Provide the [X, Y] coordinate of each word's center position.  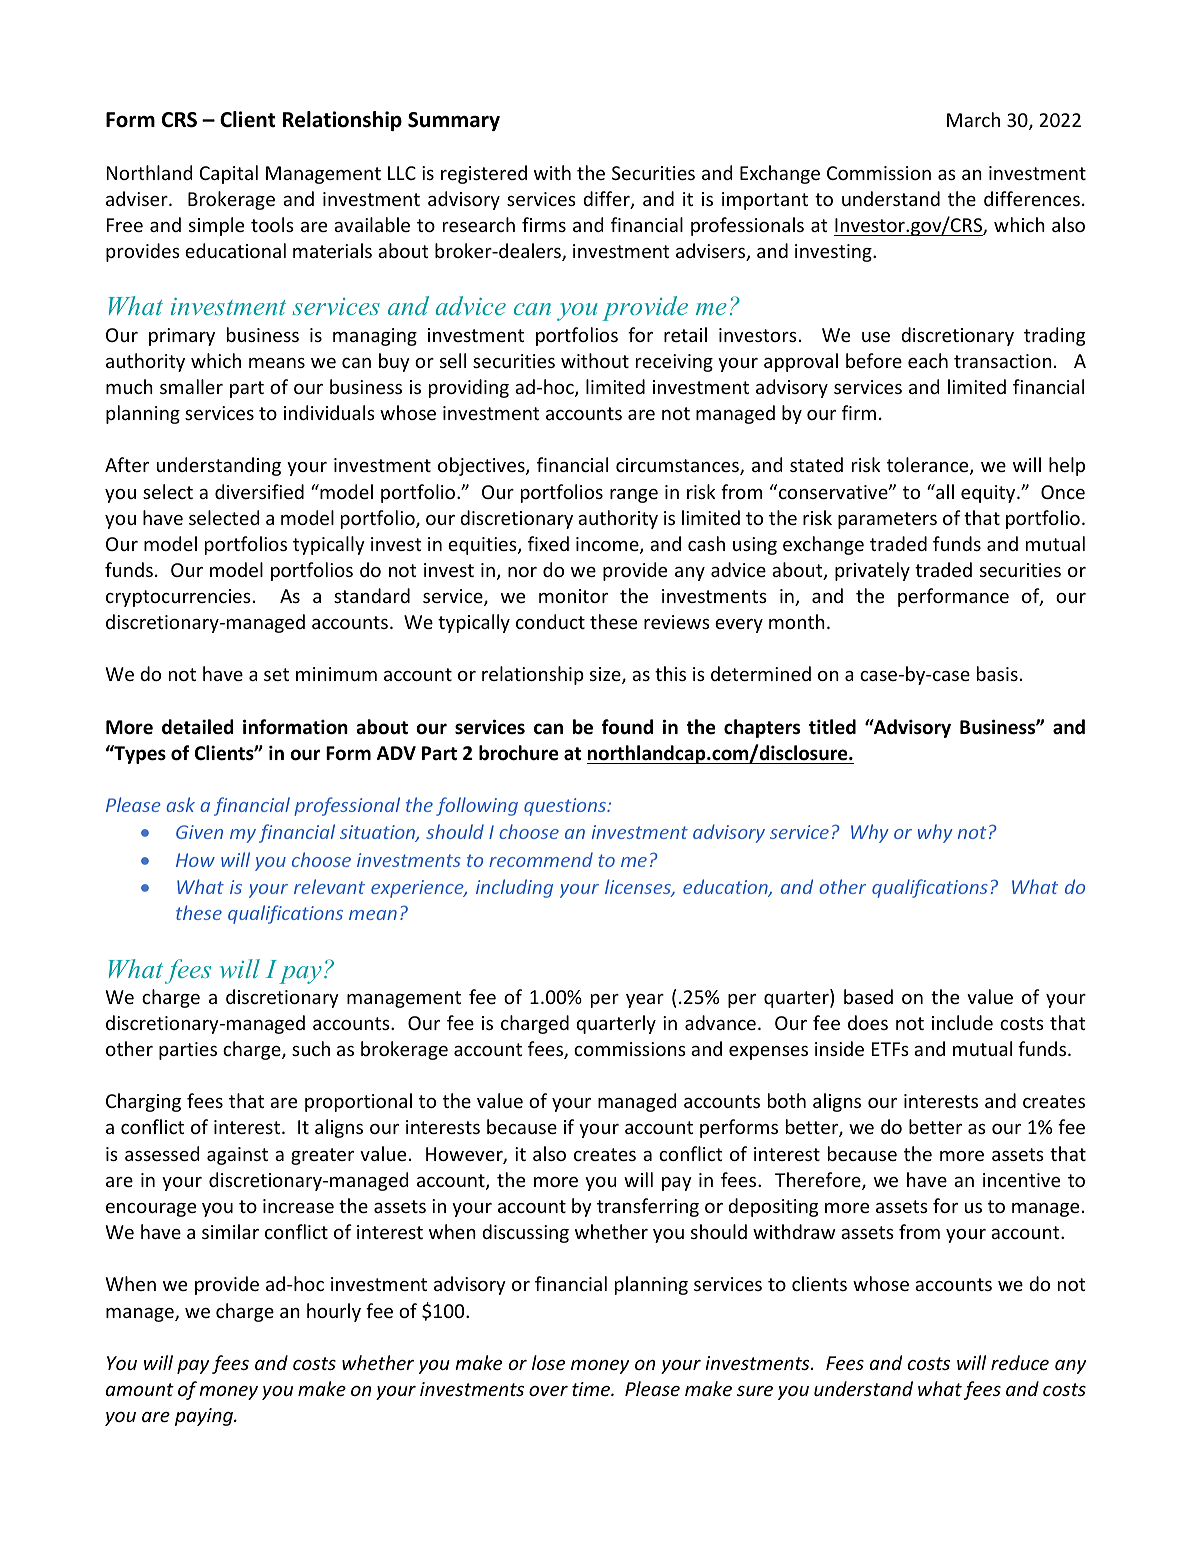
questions [566, 807]
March [973, 119]
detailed [198, 727]
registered [484, 174]
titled [832, 727]
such [311, 1048]
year [645, 1001]
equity [989, 494]
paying [205, 1417]
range [634, 496]
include [962, 1022]
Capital [228, 174]
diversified [259, 491]
